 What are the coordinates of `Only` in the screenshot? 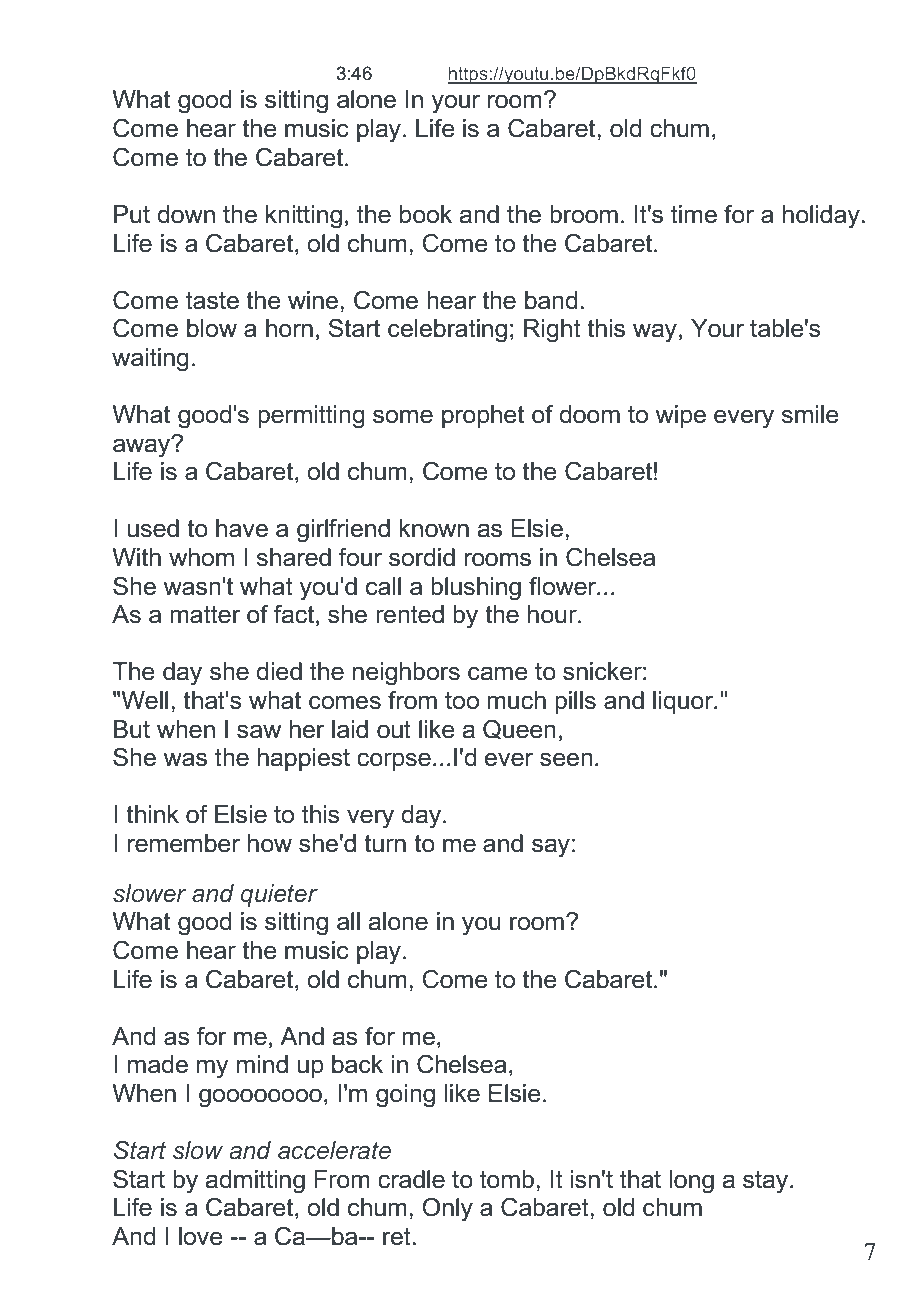 It's located at (447, 1210).
